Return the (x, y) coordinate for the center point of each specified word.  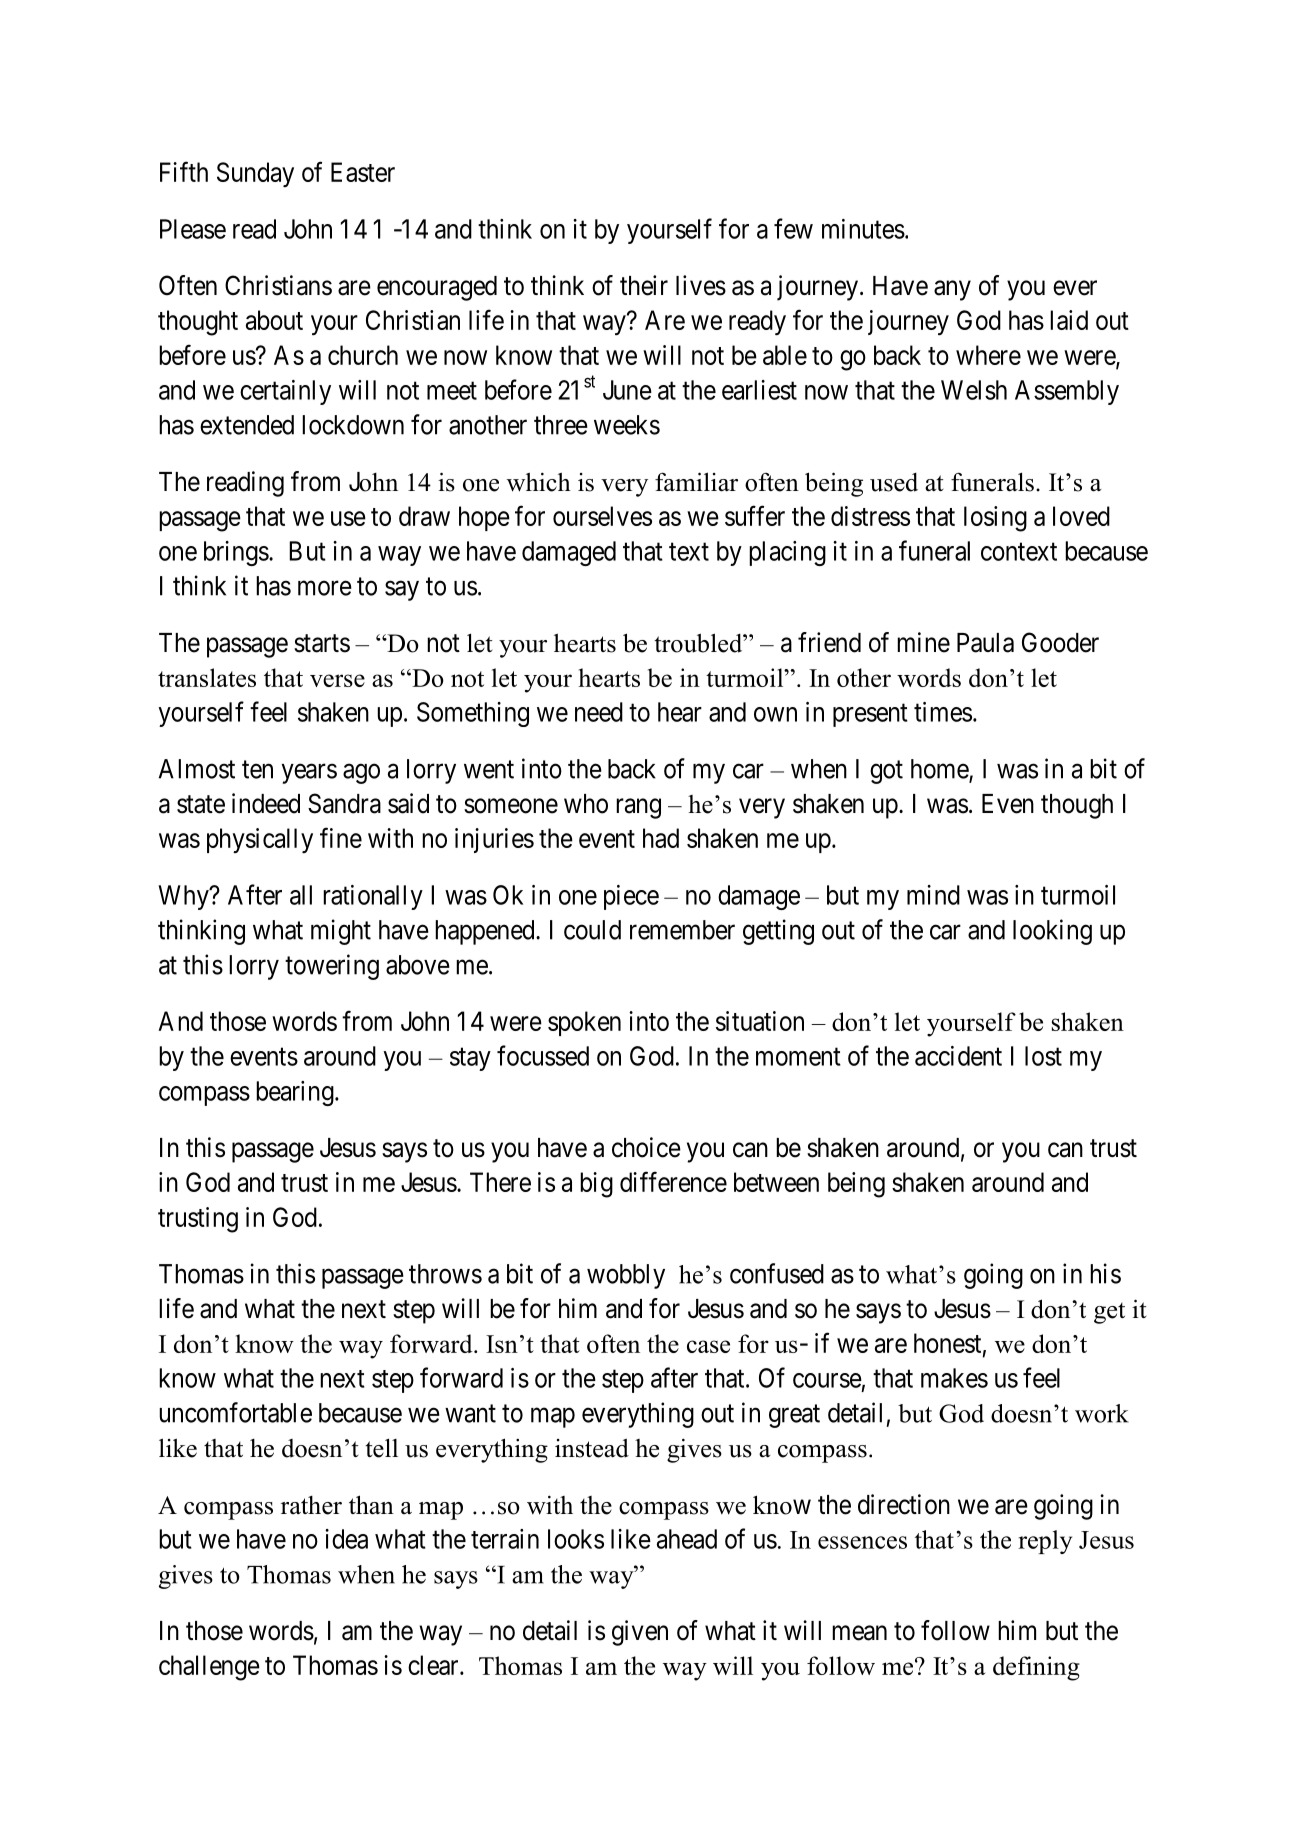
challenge (209, 1668)
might (341, 932)
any (952, 291)
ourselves (602, 516)
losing (995, 519)
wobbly (626, 1276)
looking (1052, 932)
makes (954, 1378)
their (644, 285)
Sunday (255, 174)
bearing (296, 1093)
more (325, 588)
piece (631, 897)
